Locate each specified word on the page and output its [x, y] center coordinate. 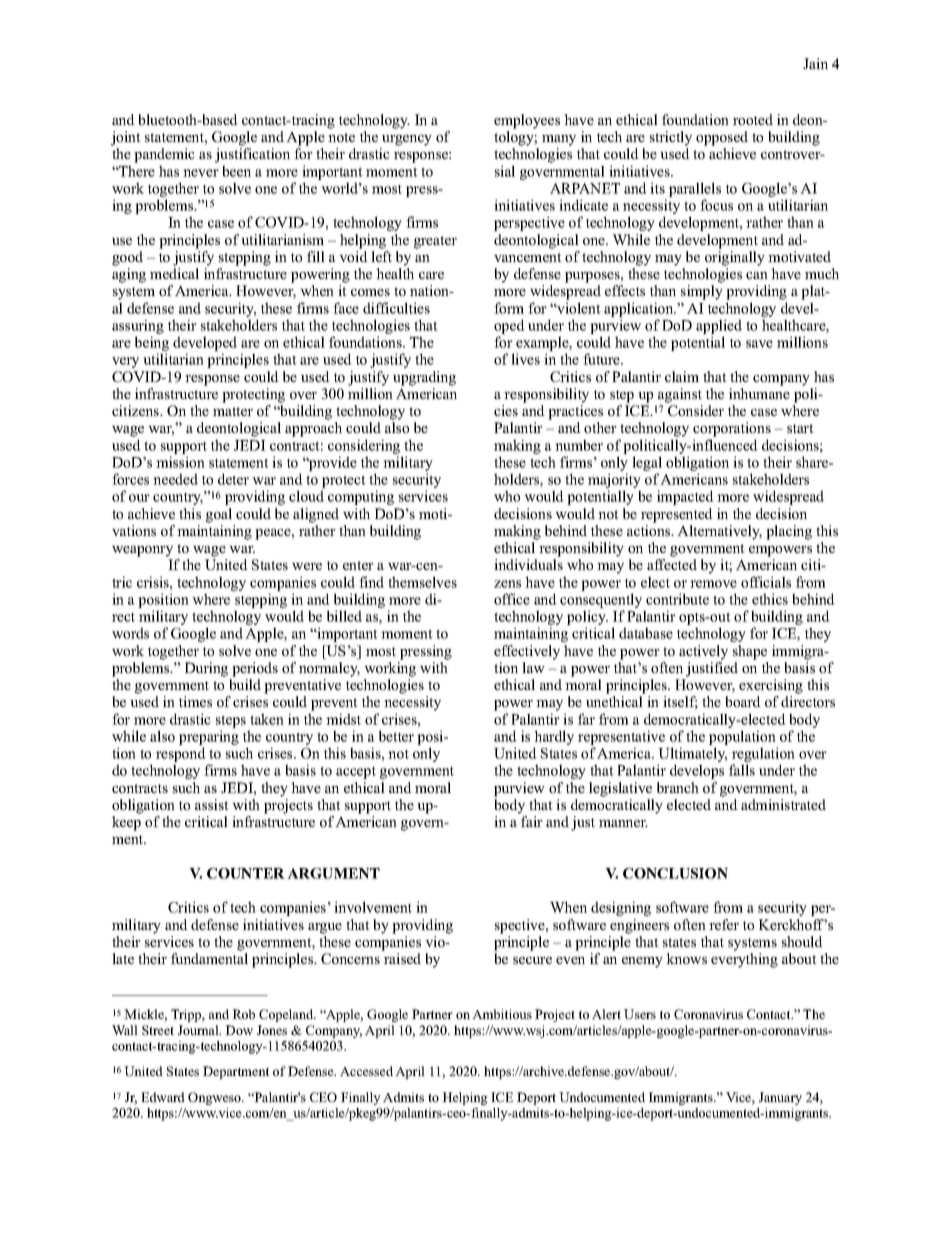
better [396, 736]
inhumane [759, 393]
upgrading [424, 378]
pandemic [164, 155]
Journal [199, 1030]
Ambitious [502, 1014]
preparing [209, 739]
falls [742, 770]
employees [527, 121]
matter [233, 411]
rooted [753, 119]
